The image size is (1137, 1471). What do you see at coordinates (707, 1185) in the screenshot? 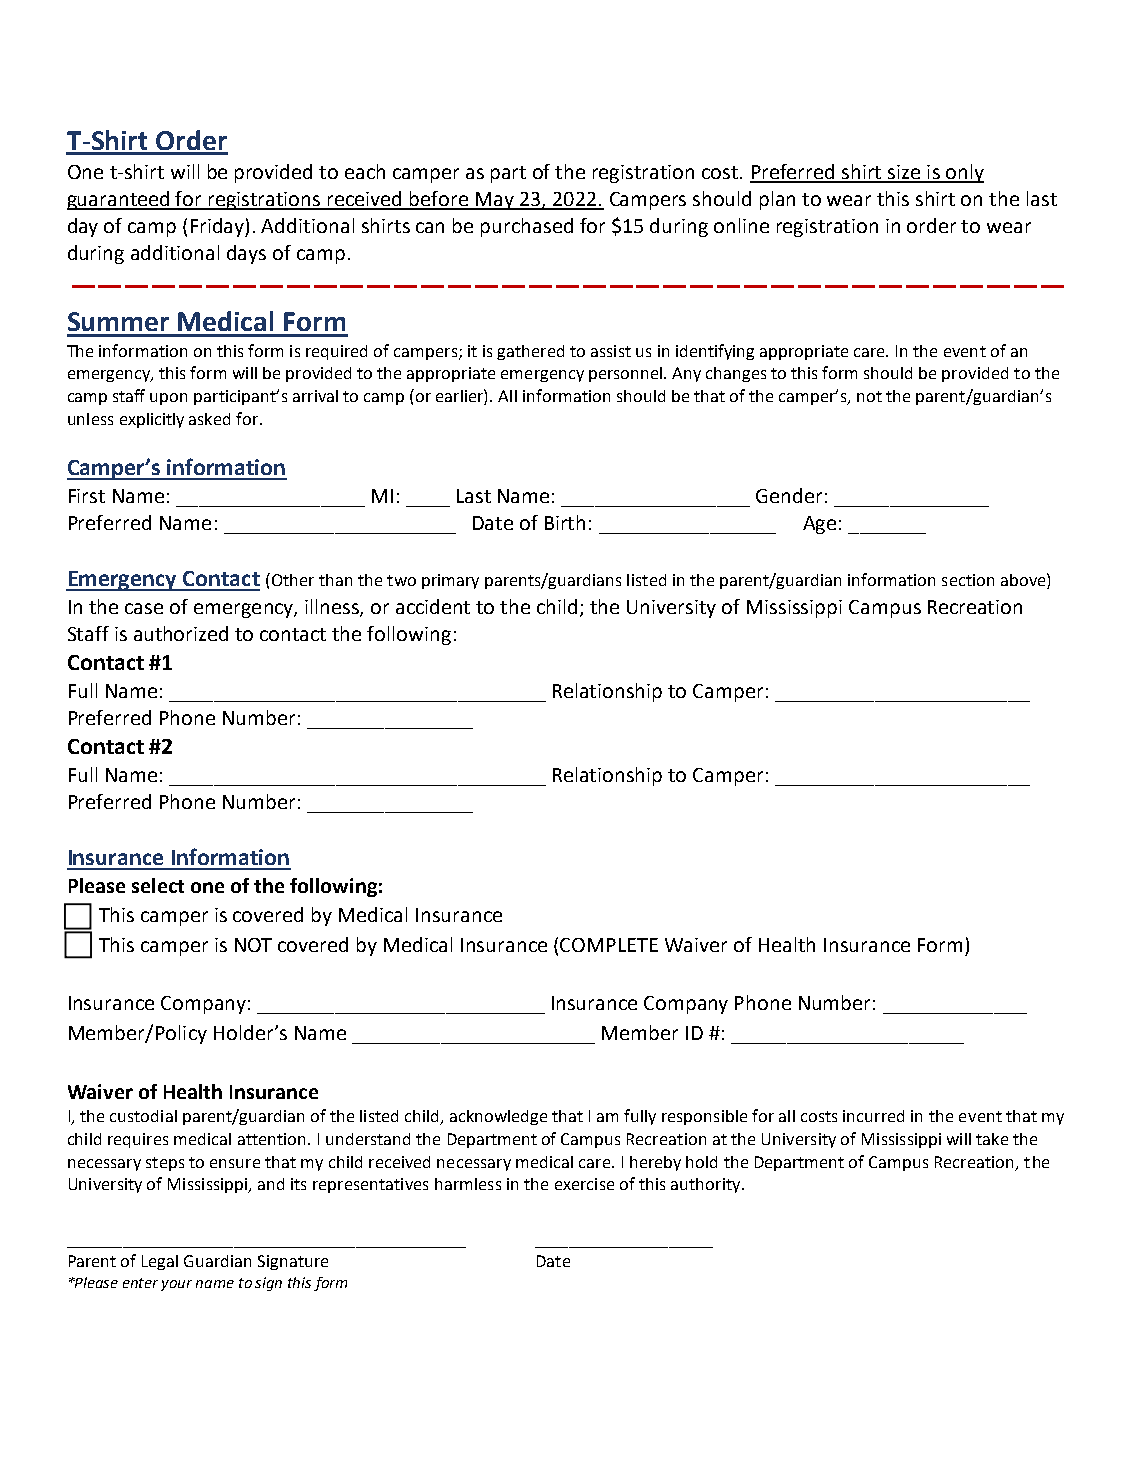
I see `authority` at bounding box center [707, 1185].
